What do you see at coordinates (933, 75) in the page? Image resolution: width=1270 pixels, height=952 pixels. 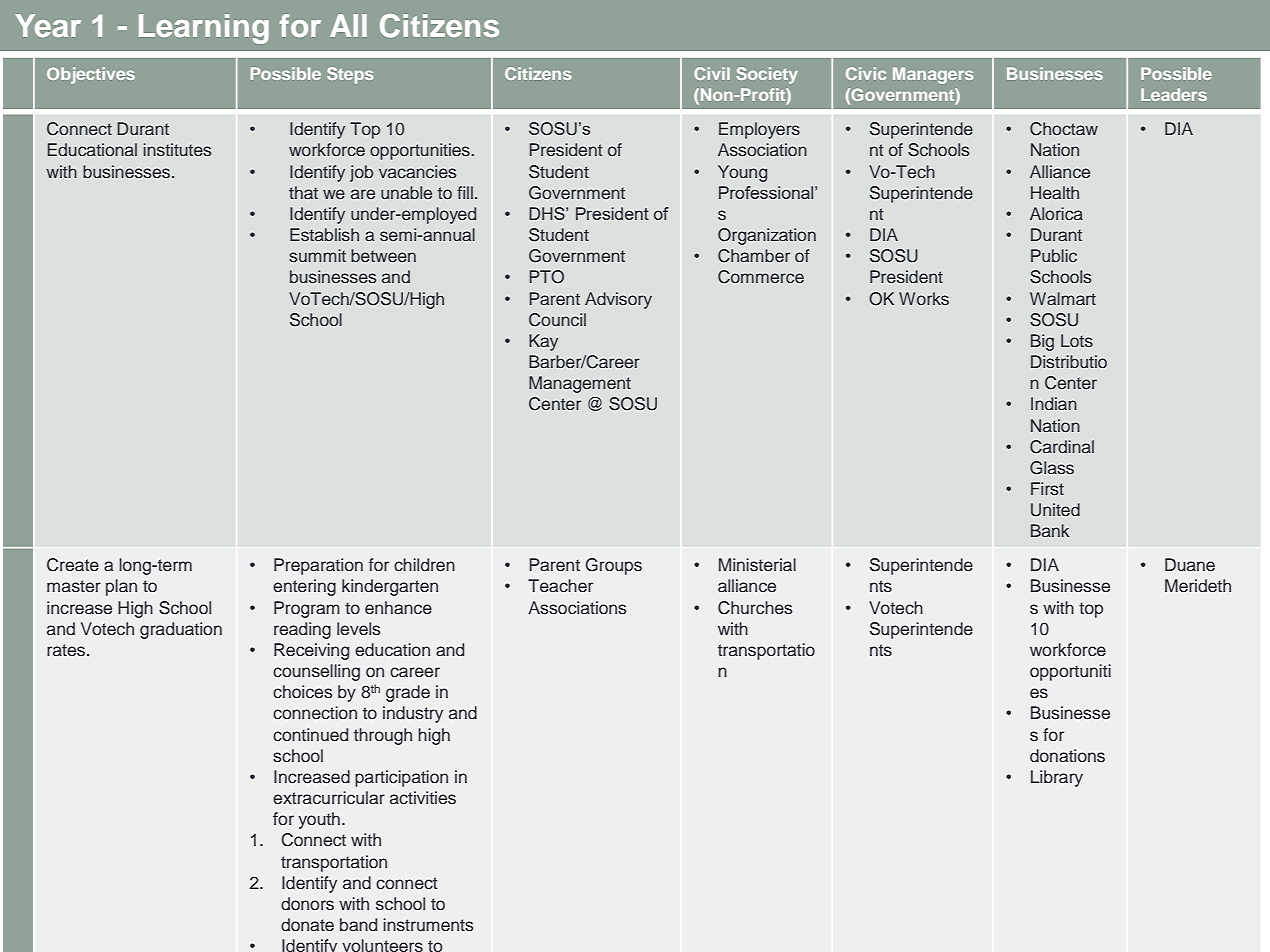 I see `Managers` at bounding box center [933, 75].
